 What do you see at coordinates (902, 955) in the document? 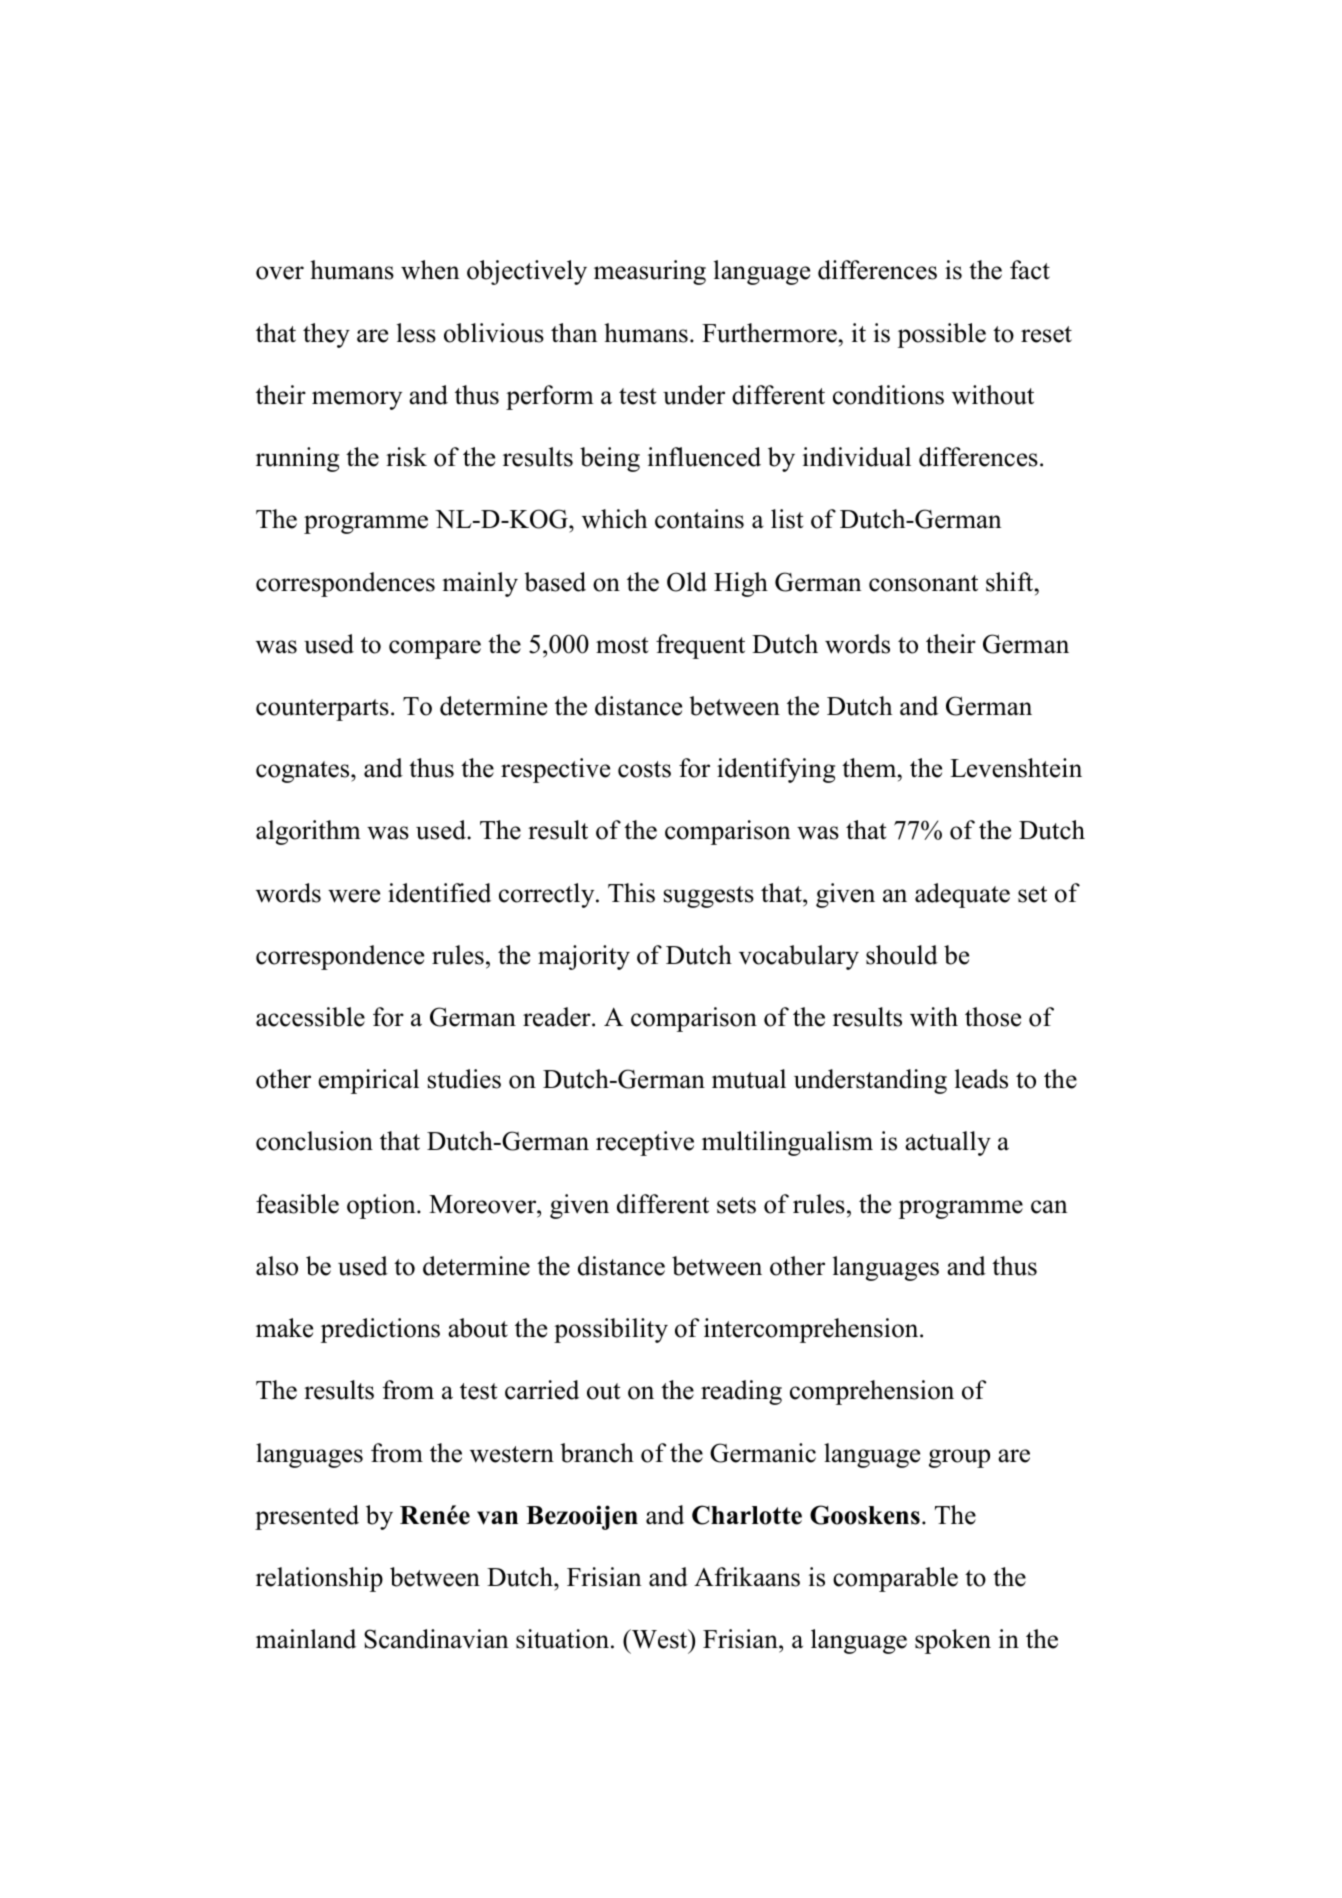
I see `should` at bounding box center [902, 955].
